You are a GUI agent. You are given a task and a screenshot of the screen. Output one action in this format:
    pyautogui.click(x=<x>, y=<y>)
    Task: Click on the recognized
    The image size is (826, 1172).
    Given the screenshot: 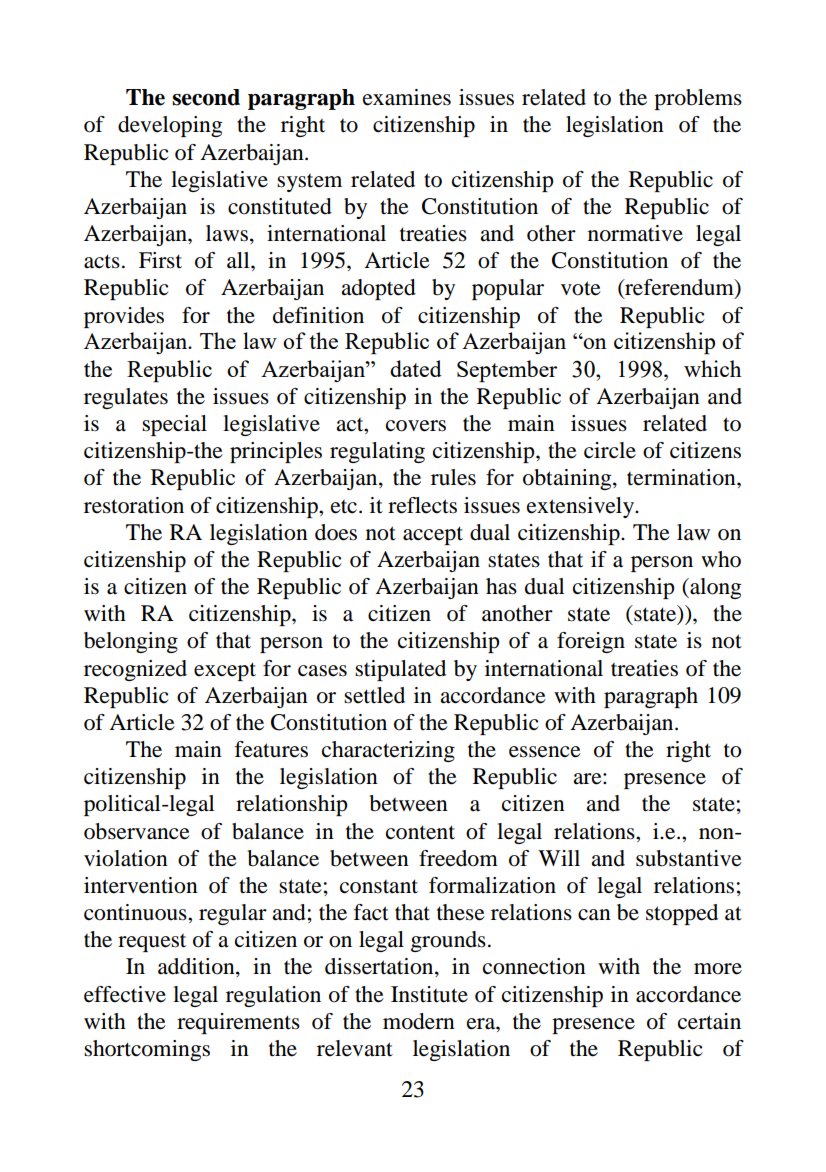 What is the action you would take?
    pyautogui.click(x=135, y=670)
